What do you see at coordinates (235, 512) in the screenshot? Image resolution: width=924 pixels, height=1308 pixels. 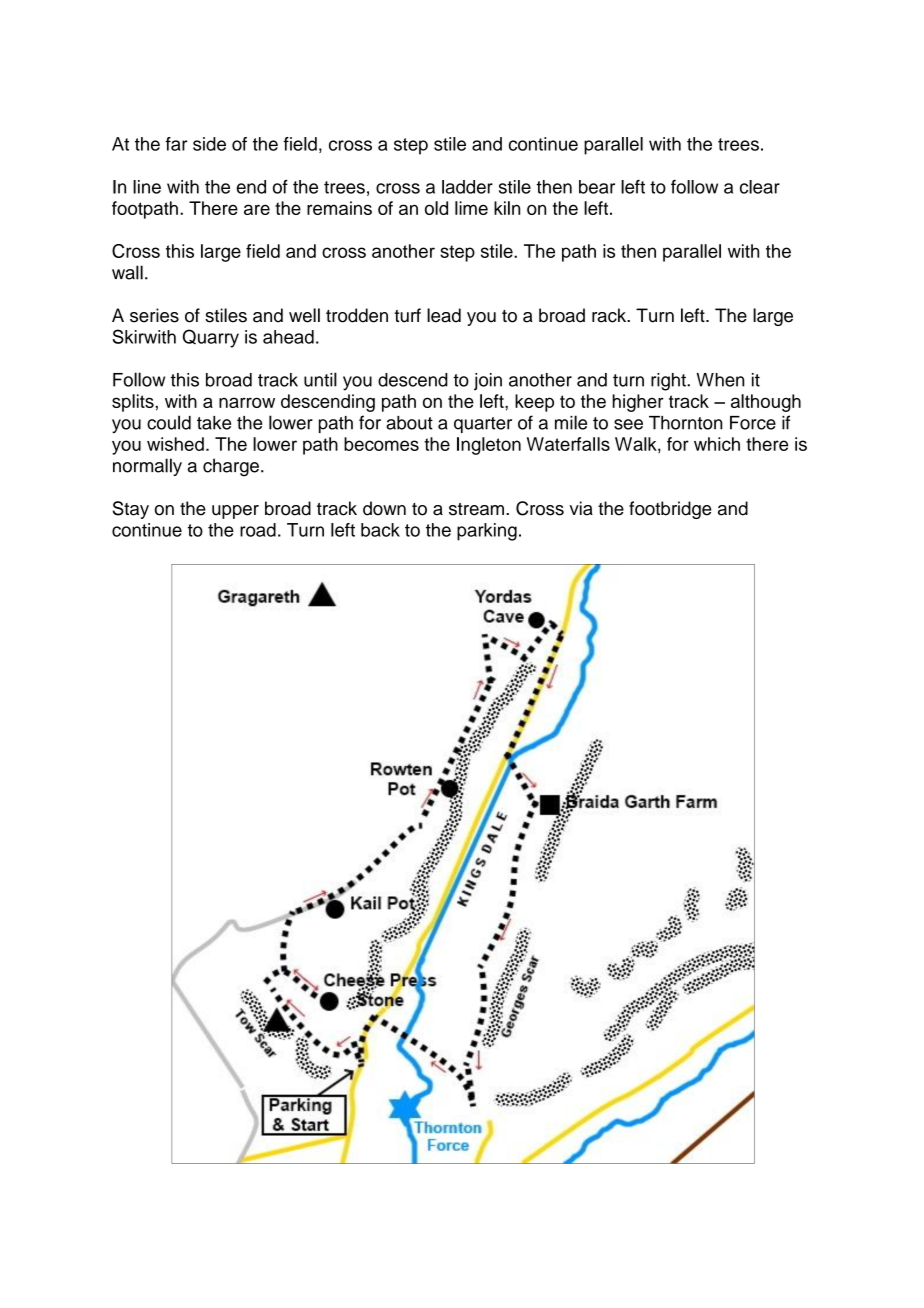 I see `upper` at bounding box center [235, 512].
